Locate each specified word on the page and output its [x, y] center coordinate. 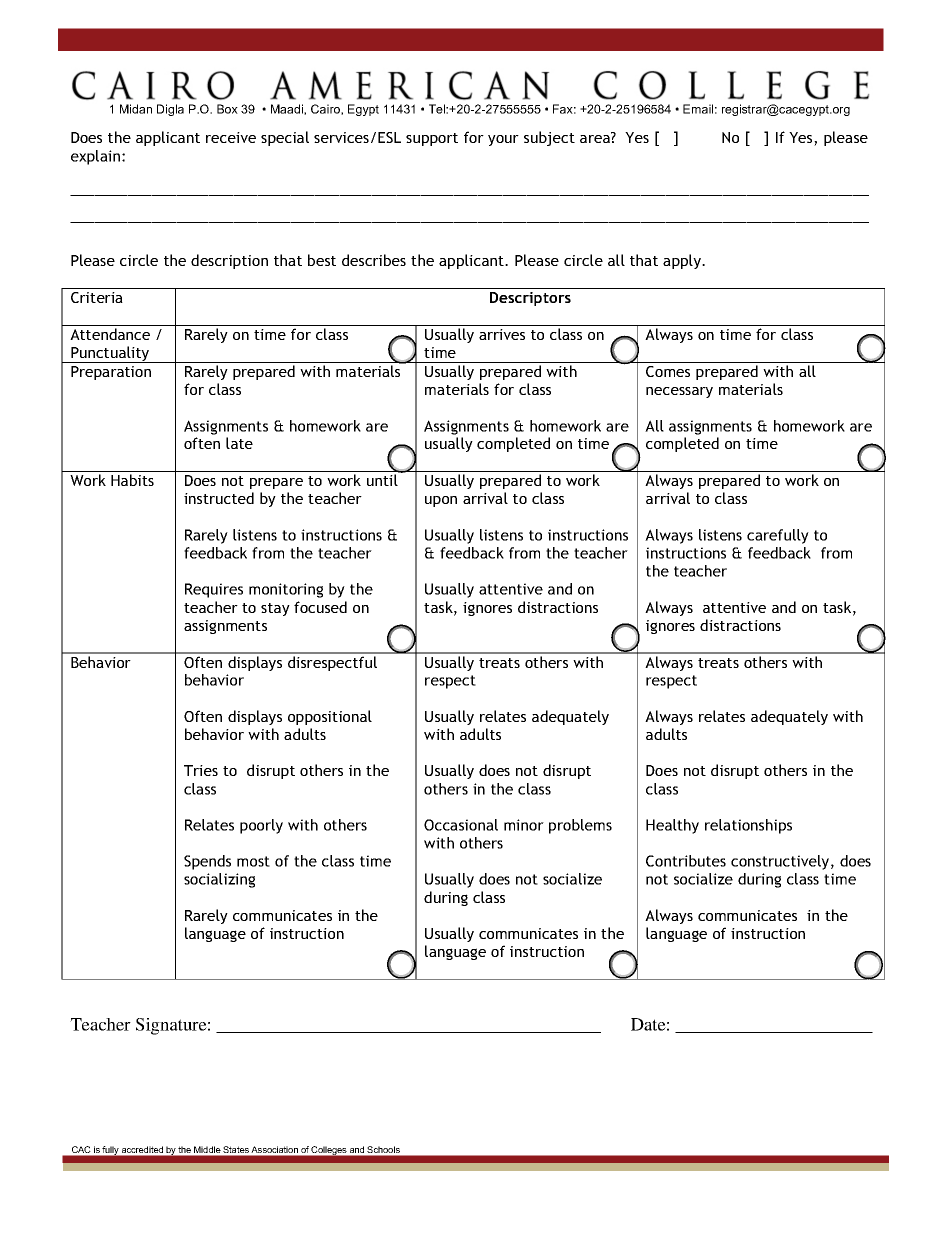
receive [231, 137]
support [432, 139]
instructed [219, 498]
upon [441, 501]
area [596, 138]
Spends [207, 862]
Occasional [461, 825]
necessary [679, 392]
